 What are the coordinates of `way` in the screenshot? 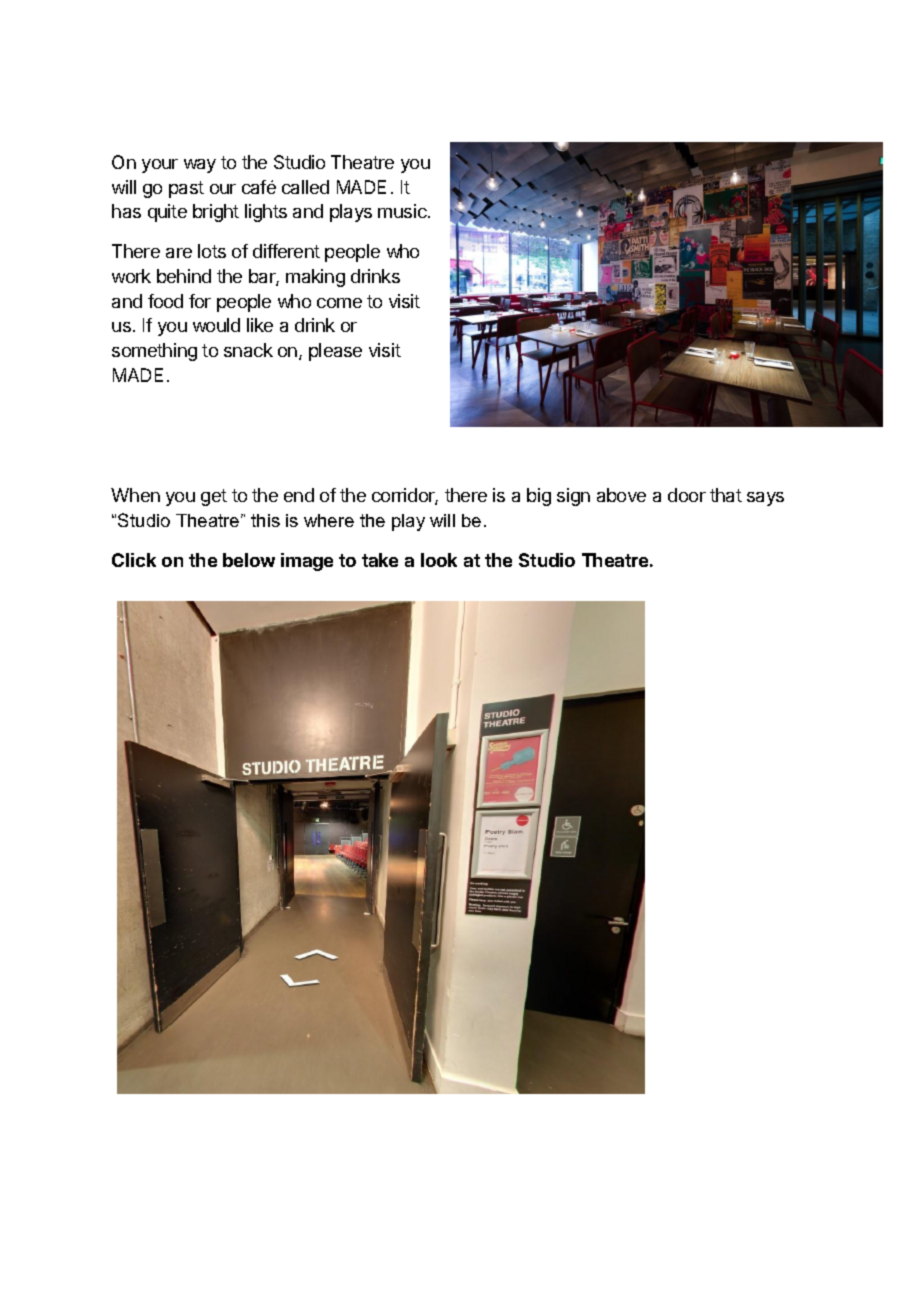 It's located at (200, 166).
